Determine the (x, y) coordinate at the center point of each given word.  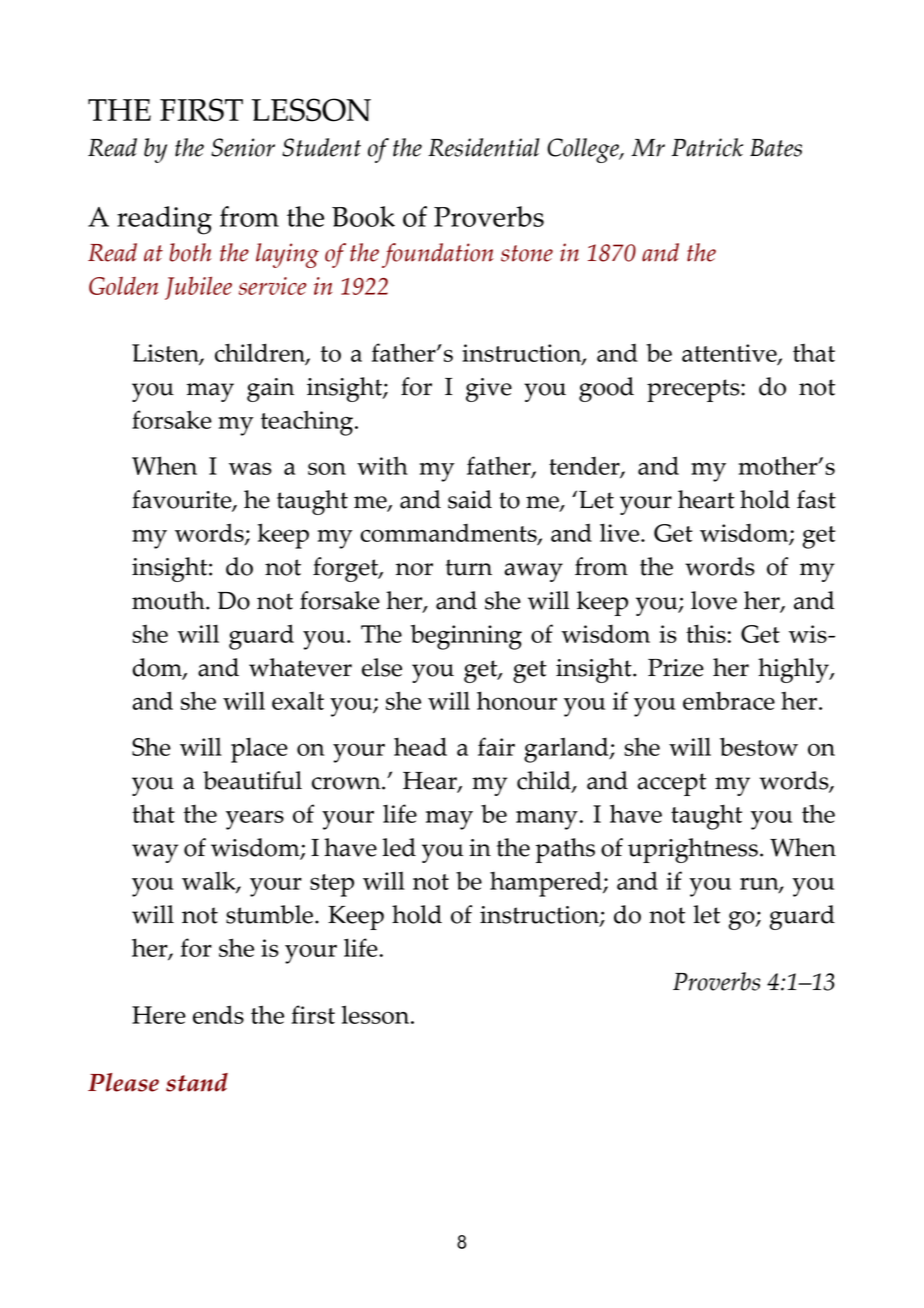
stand (197, 1082)
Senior (243, 147)
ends (218, 1014)
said (470, 499)
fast (816, 499)
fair (496, 746)
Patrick (707, 147)
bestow (759, 746)
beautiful (252, 780)
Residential (484, 147)
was (250, 468)
